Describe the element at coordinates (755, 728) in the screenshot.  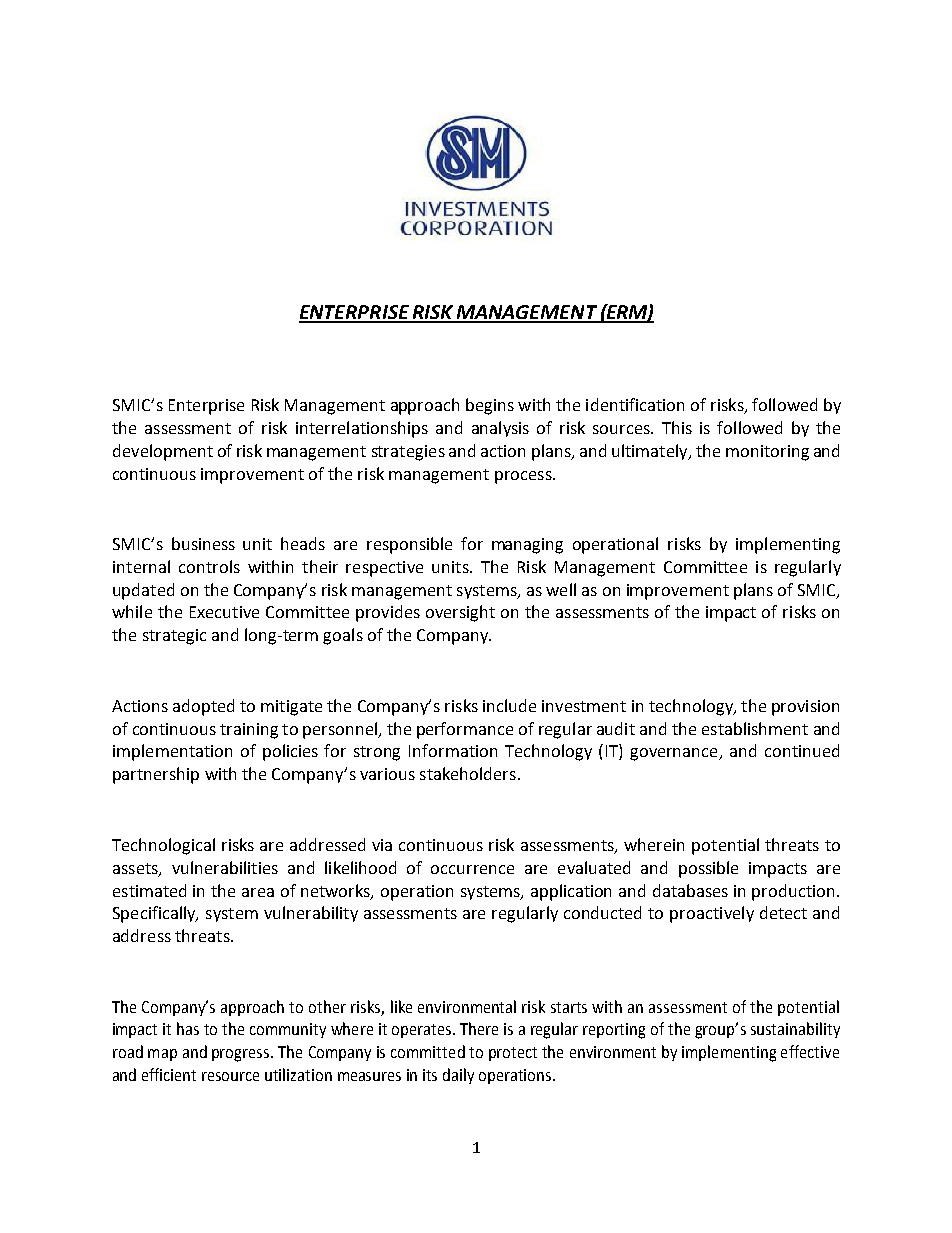
I see `establishment` at that location.
